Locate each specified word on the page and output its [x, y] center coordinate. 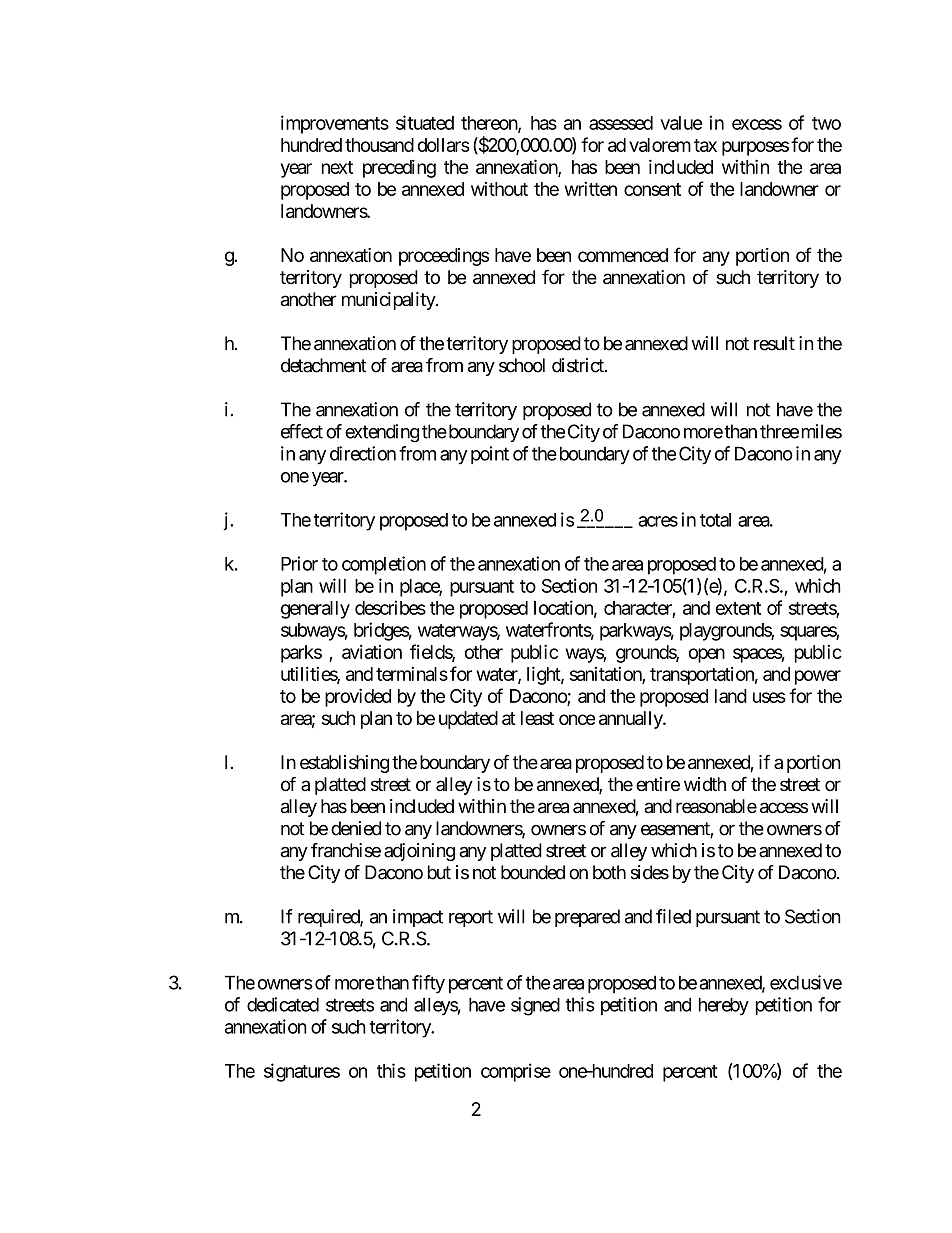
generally [315, 610]
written [590, 188]
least [537, 718]
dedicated [283, 1004]
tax [705, 145]
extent [738, 608]
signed [535, 1006]
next [337, 167]
